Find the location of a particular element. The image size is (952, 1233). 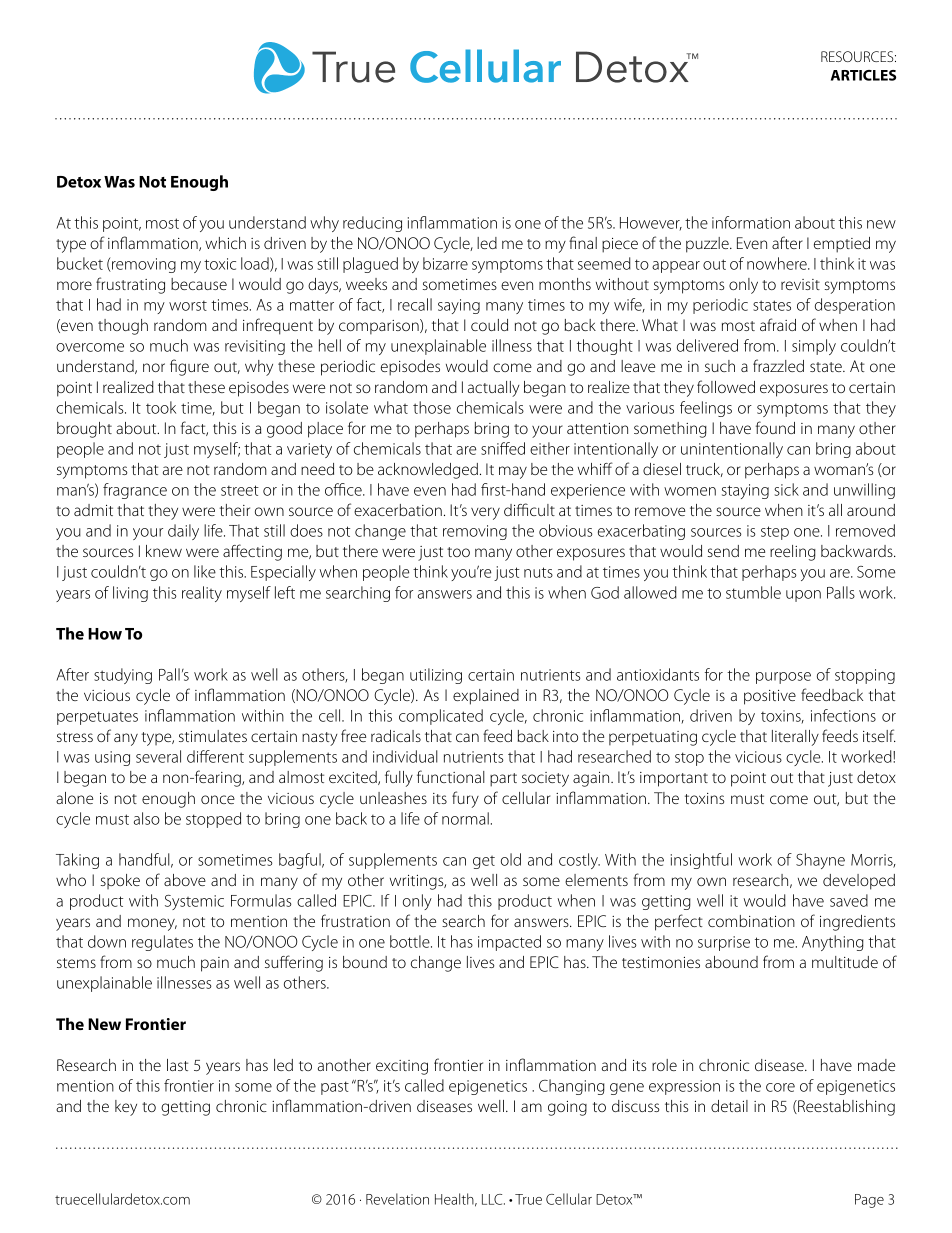

purpose is located at coordinates (783, 678).
